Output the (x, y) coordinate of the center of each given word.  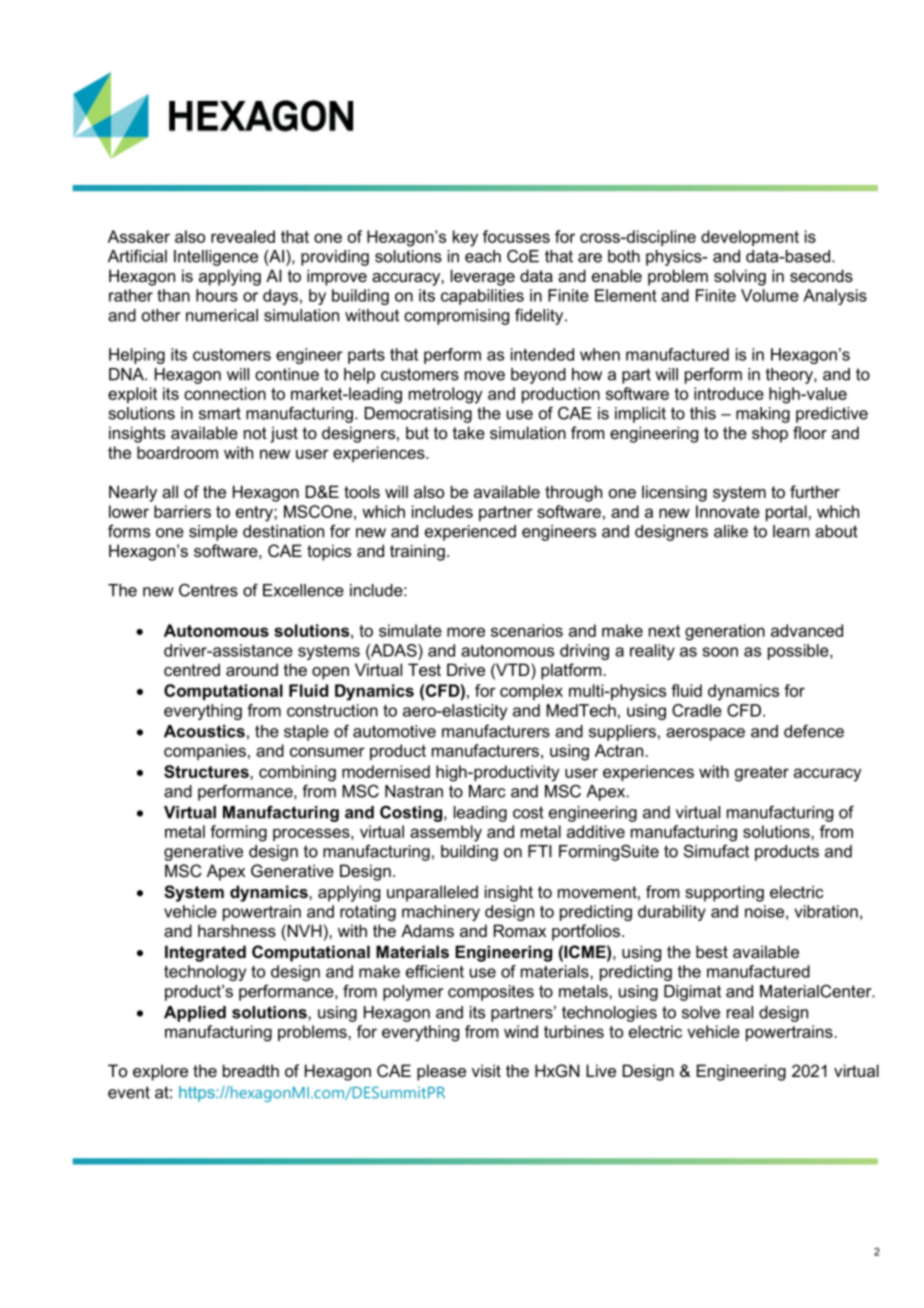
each (483, 256)
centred (192, 669)
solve (701, 1012)
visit (486, 1070)
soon (720, 652)
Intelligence (216, 258)
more (466, 632)
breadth (251, 1070)
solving (740, 277)
